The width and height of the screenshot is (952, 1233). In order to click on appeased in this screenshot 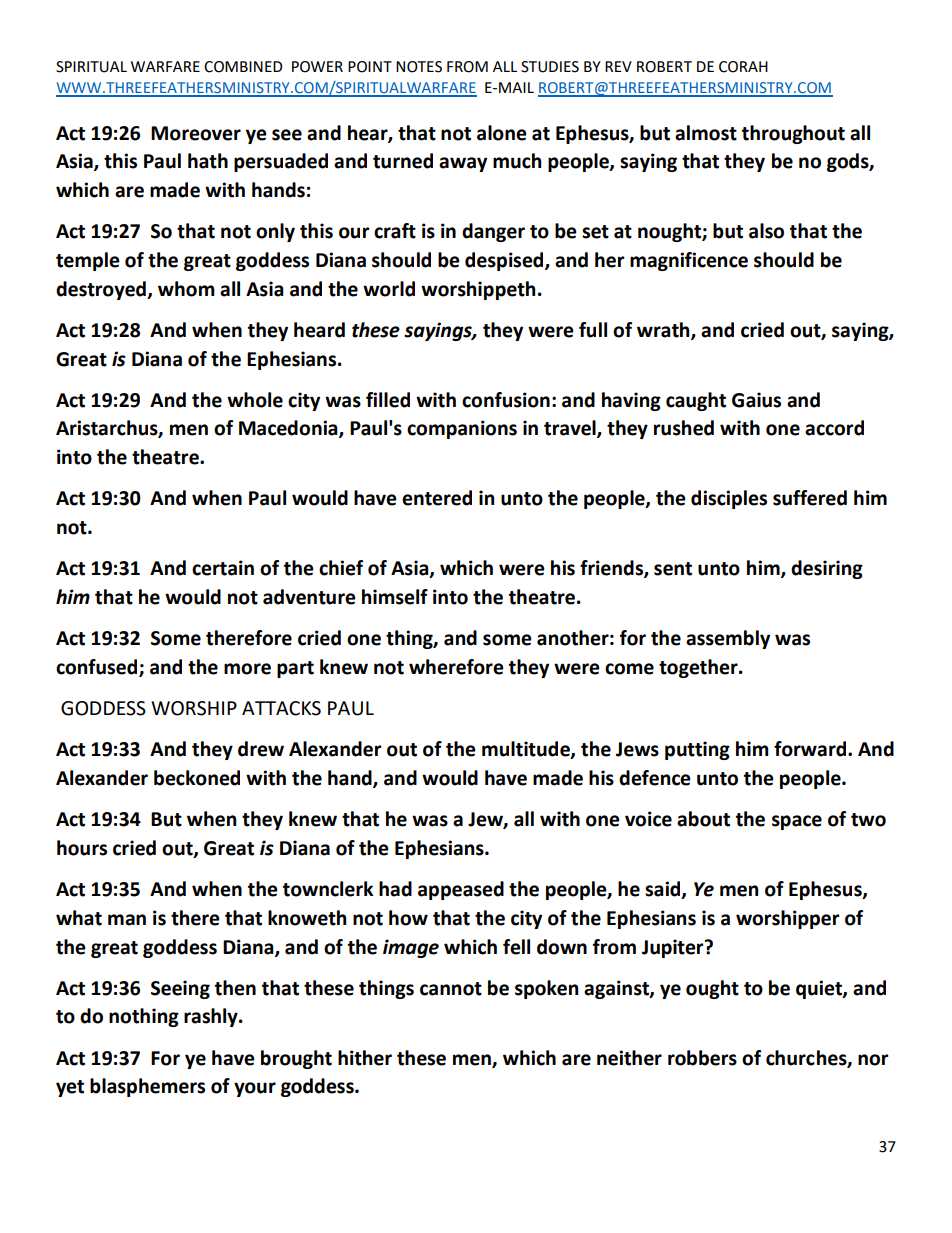, I will do `click(461, 890)`.
